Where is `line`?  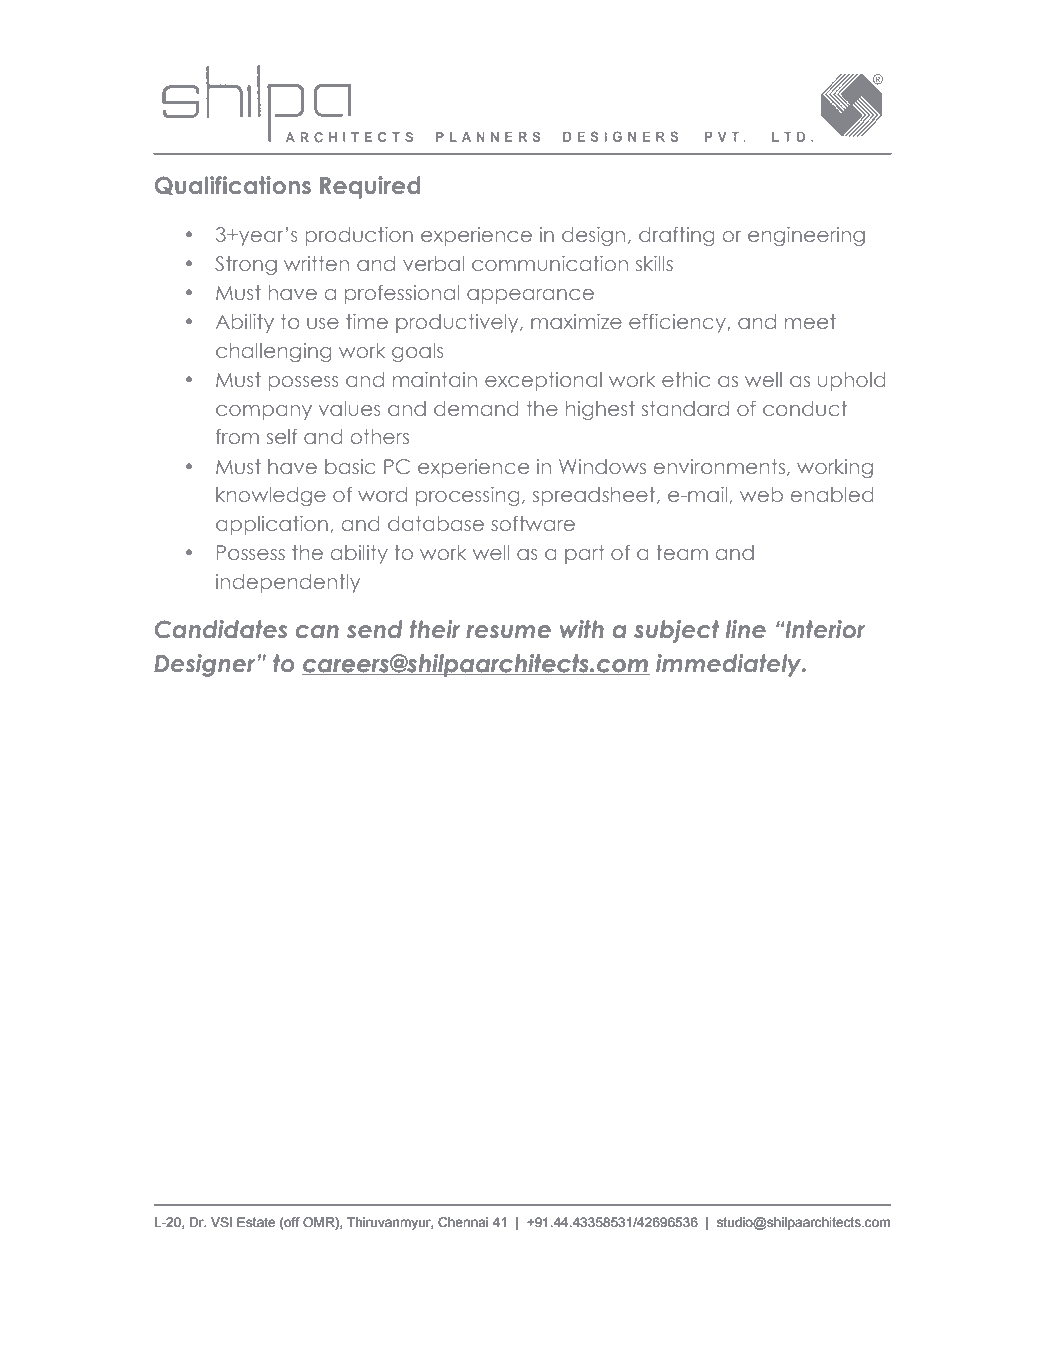
line is located at coordinates (746, 629).
